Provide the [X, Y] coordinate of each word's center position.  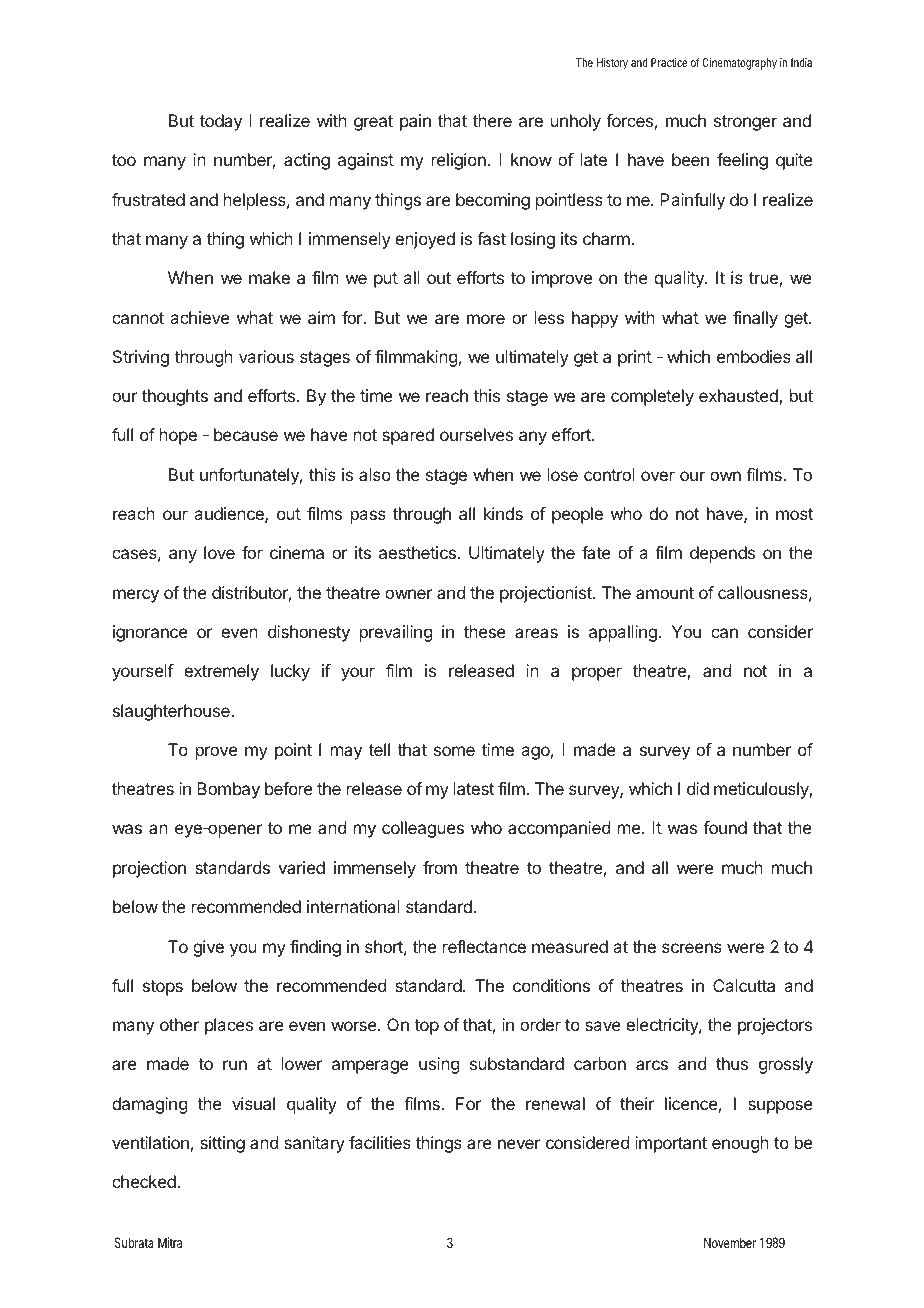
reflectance [484, 946]
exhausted [739, 397]
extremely [221, 672]
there [492, 120]
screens [692, 948]
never [519, 1144]
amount [665, 593]
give [208, 948]
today [221, 122]
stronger [745, 123]
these [485, 631]
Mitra [170, 1242]
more [486, 319]
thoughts [175, 397]
